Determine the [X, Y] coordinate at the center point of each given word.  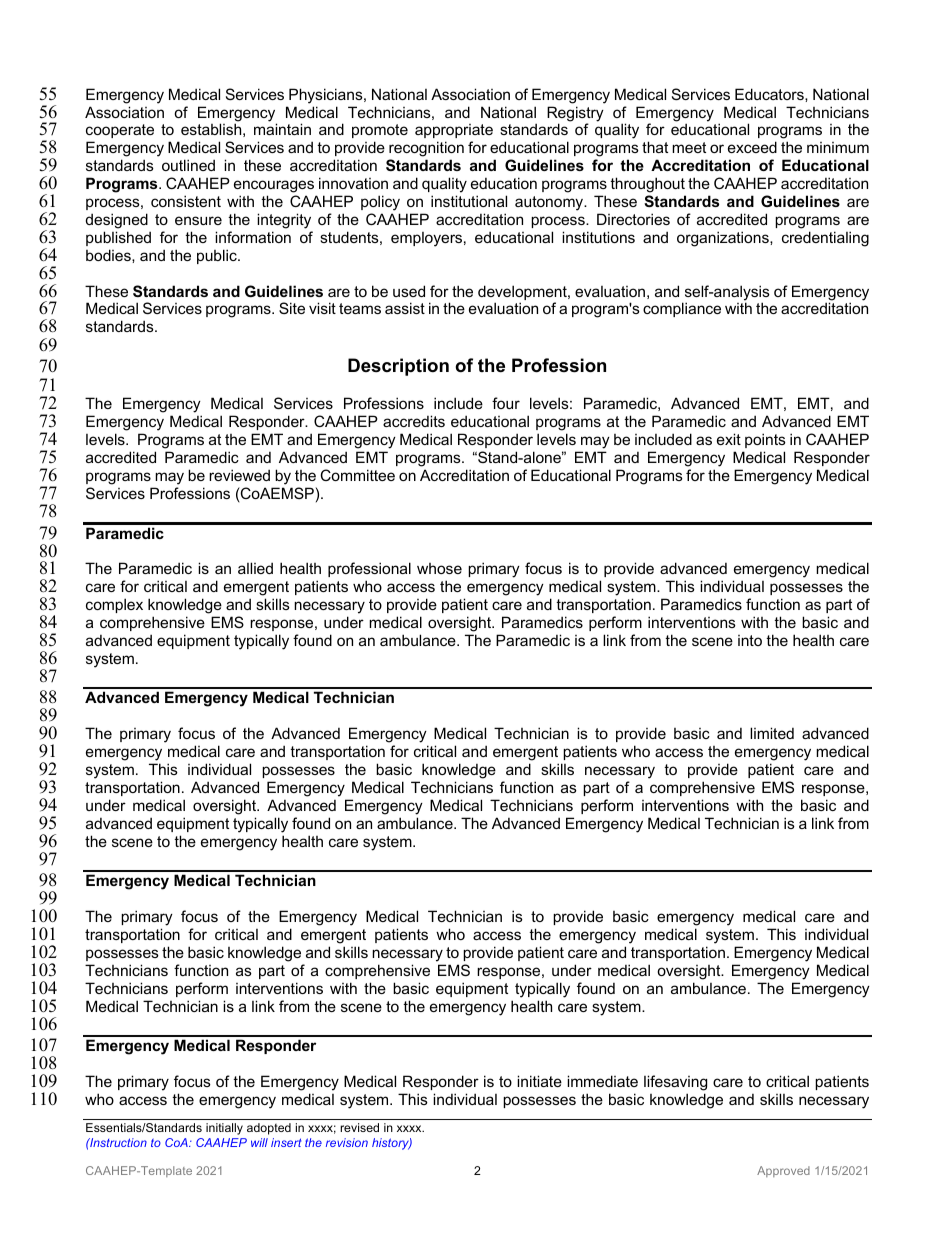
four [506, 403]
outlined [188, 165]
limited [772, 733]
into [750, 640]
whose [439, 568]
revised [359, 1127]
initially [224, 1129]
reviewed [239, 475]
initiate [539, 1081]
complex [114, 605]
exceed [752, 147]
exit [729, 439]
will [259, 1142]
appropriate [454, 133]
